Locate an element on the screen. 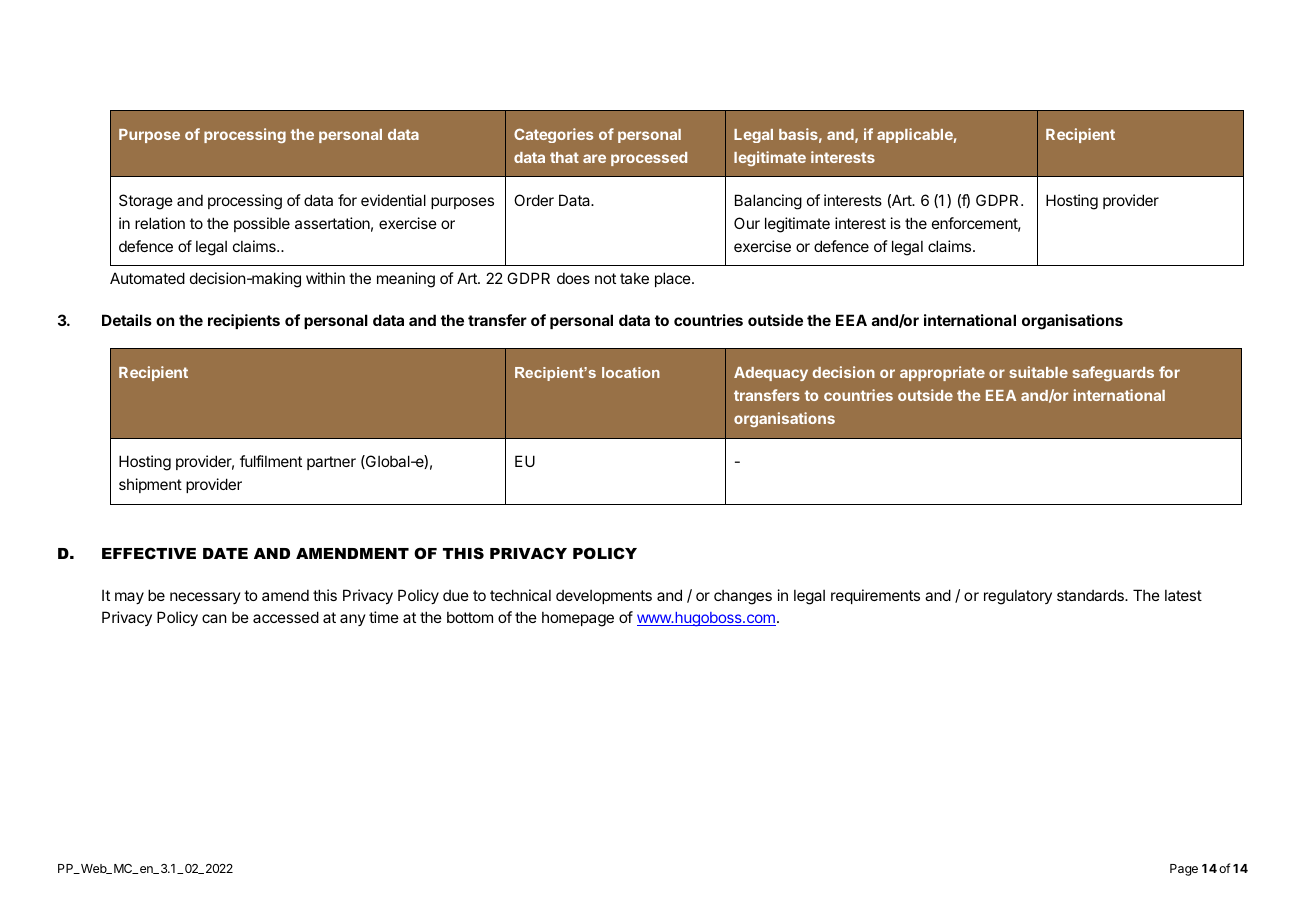  location is located at coordinates (631, 372).
